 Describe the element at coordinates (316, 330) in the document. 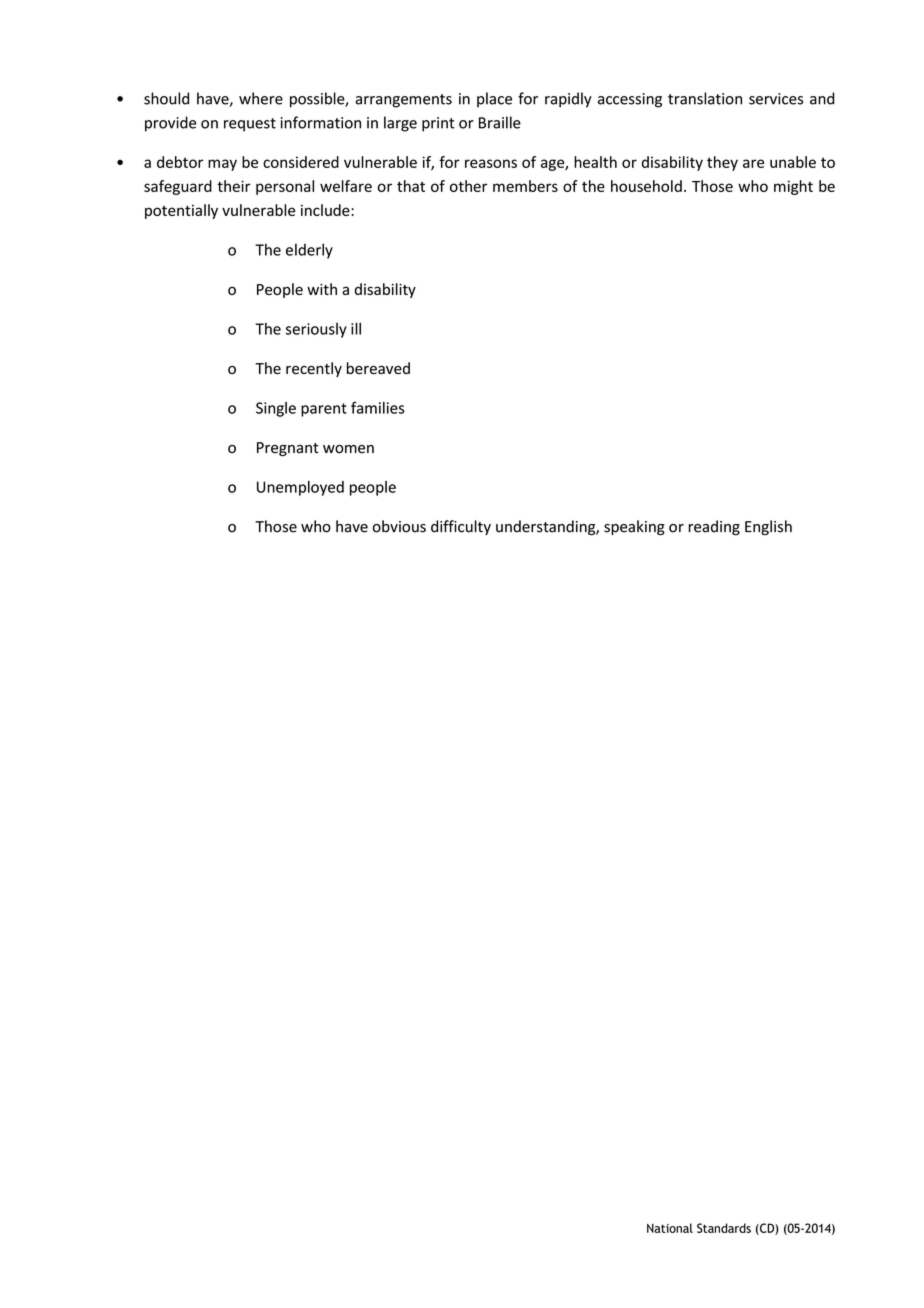

I see `seriously` at that location.
